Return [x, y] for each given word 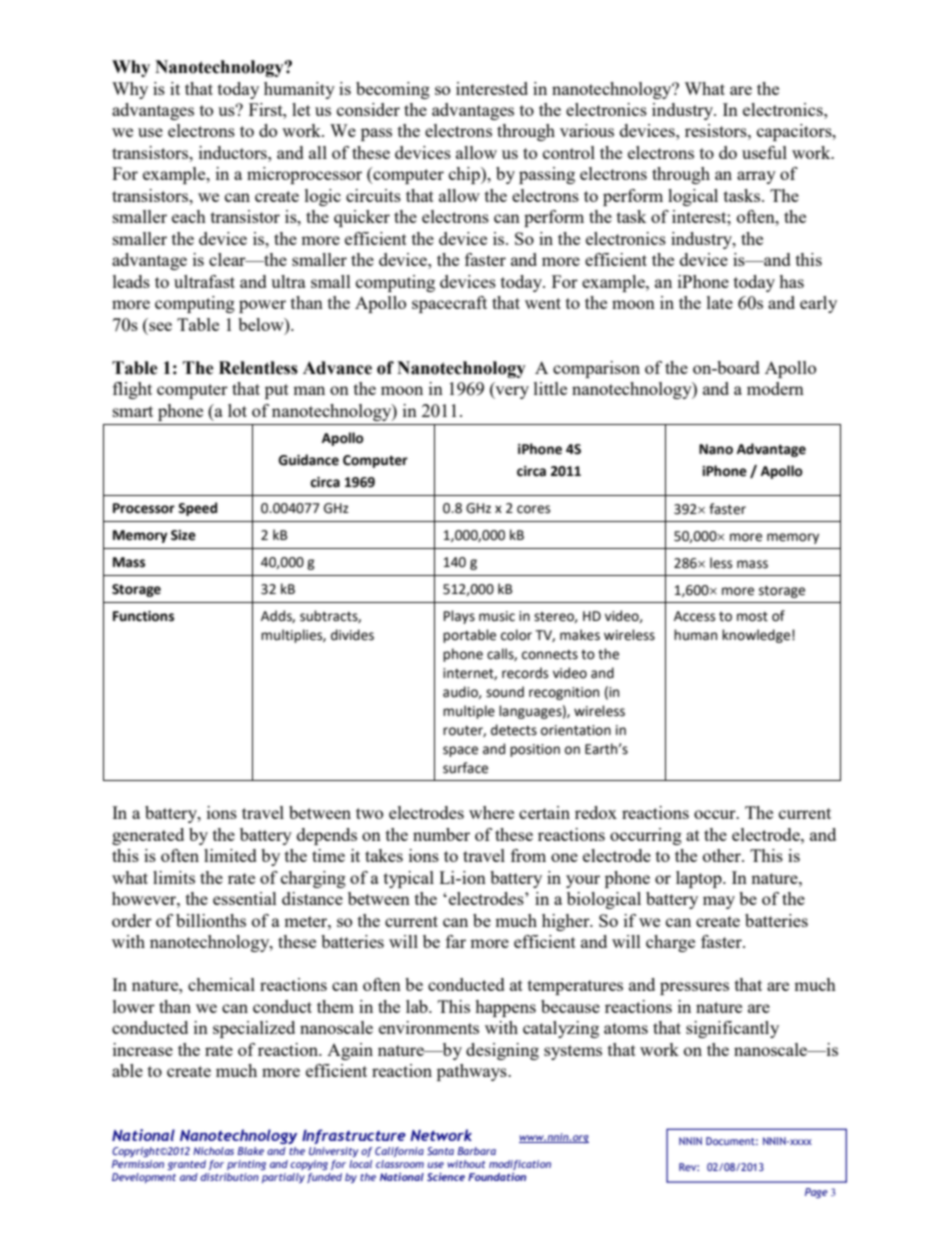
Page [816, 1193]
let [301, 109]
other [723, 855]
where [491, 812]
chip [465, 175]
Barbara [476, 1151]
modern [775, 388]
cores [533, 509]
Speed [197, 509]
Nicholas [213, 1151]
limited [230, 855]
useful [764, 152]
